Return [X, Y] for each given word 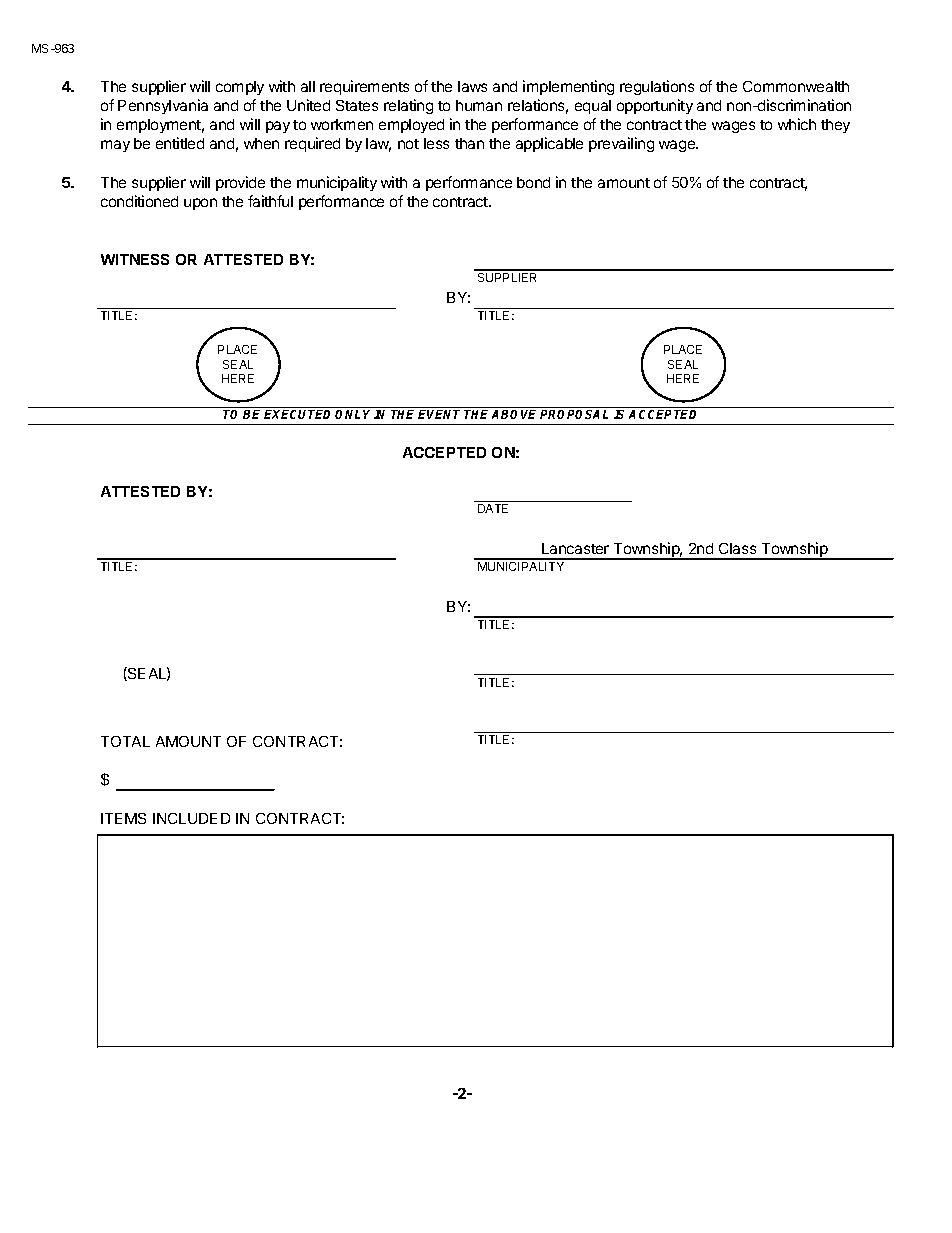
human [479, 105]
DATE [493, 508]
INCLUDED [191, 818]
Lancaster [575, 548]
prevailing [621, 144]
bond [533, 182]
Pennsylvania [163, 106]
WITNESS [135, 259]
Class [737, 548]
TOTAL [125, 741]
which [797, 124]
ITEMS [123, 818]
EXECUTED [300, 414]
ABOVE [514, 414]
